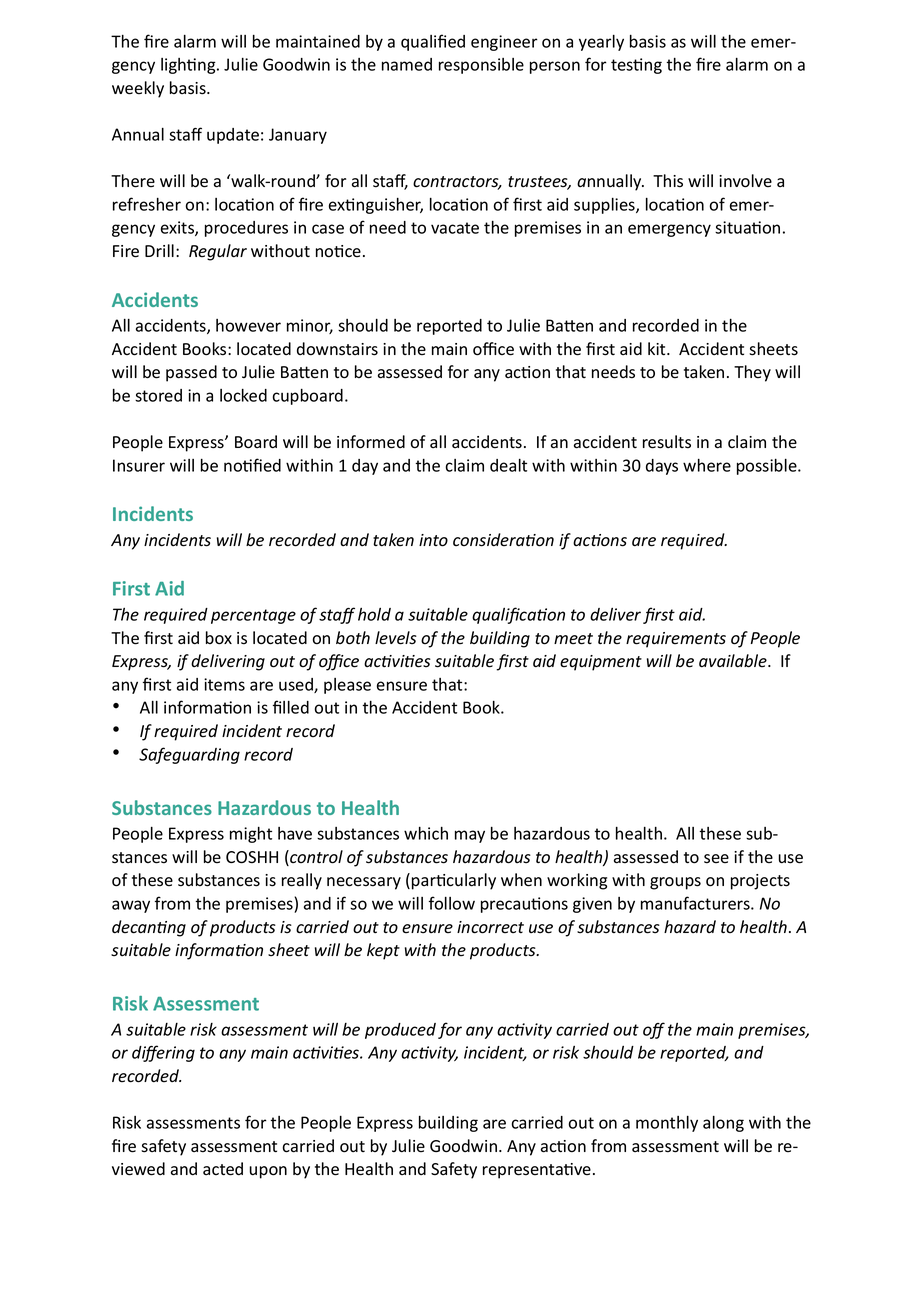 Image resolution: width=924 pixels, height=1308 pixels. Describe the element at coordinates (219, 638) in the image. I see `box` at that location.
